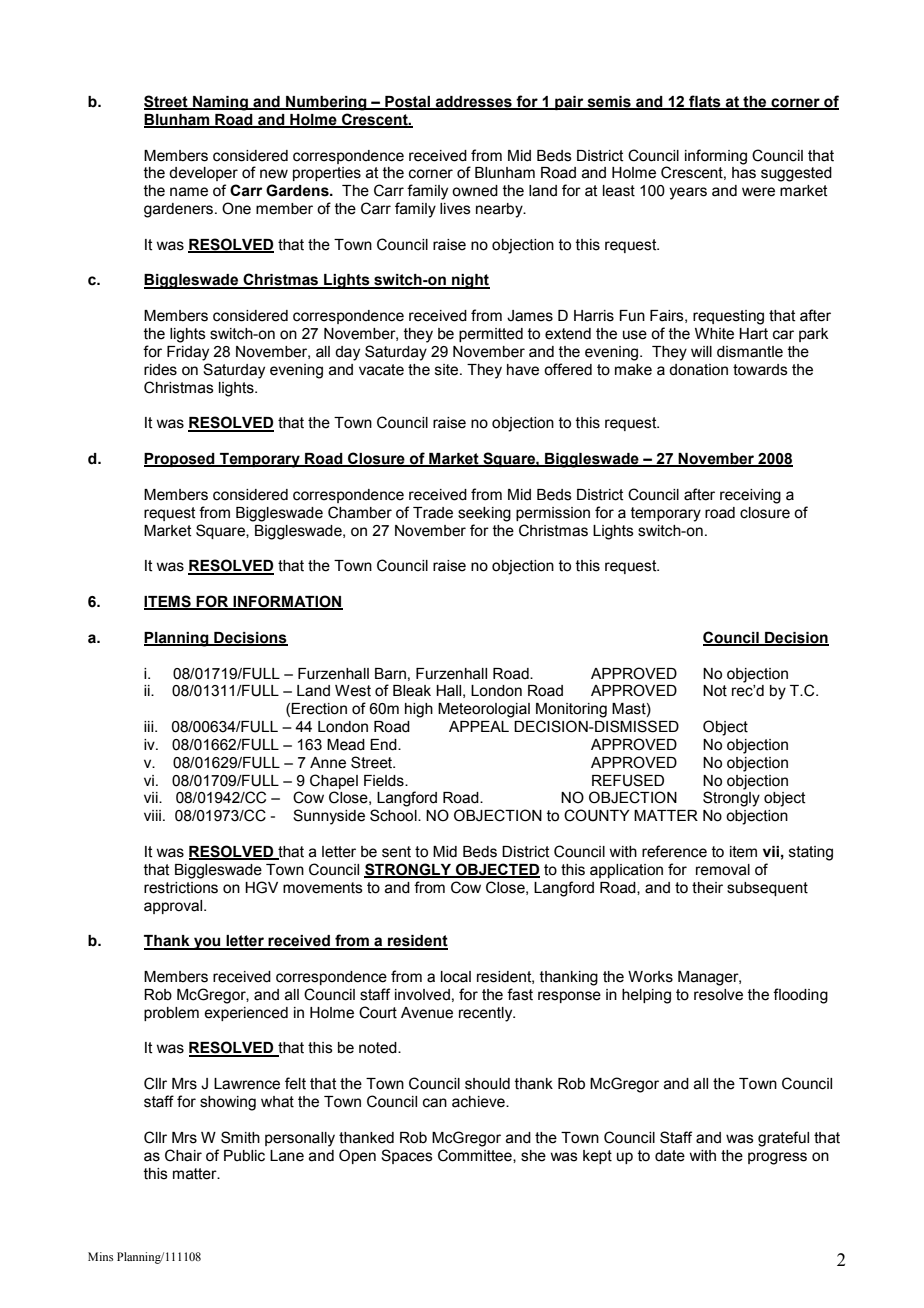 This image has width=924, height=1308. I want to click on addresses, so click(474, 102).
